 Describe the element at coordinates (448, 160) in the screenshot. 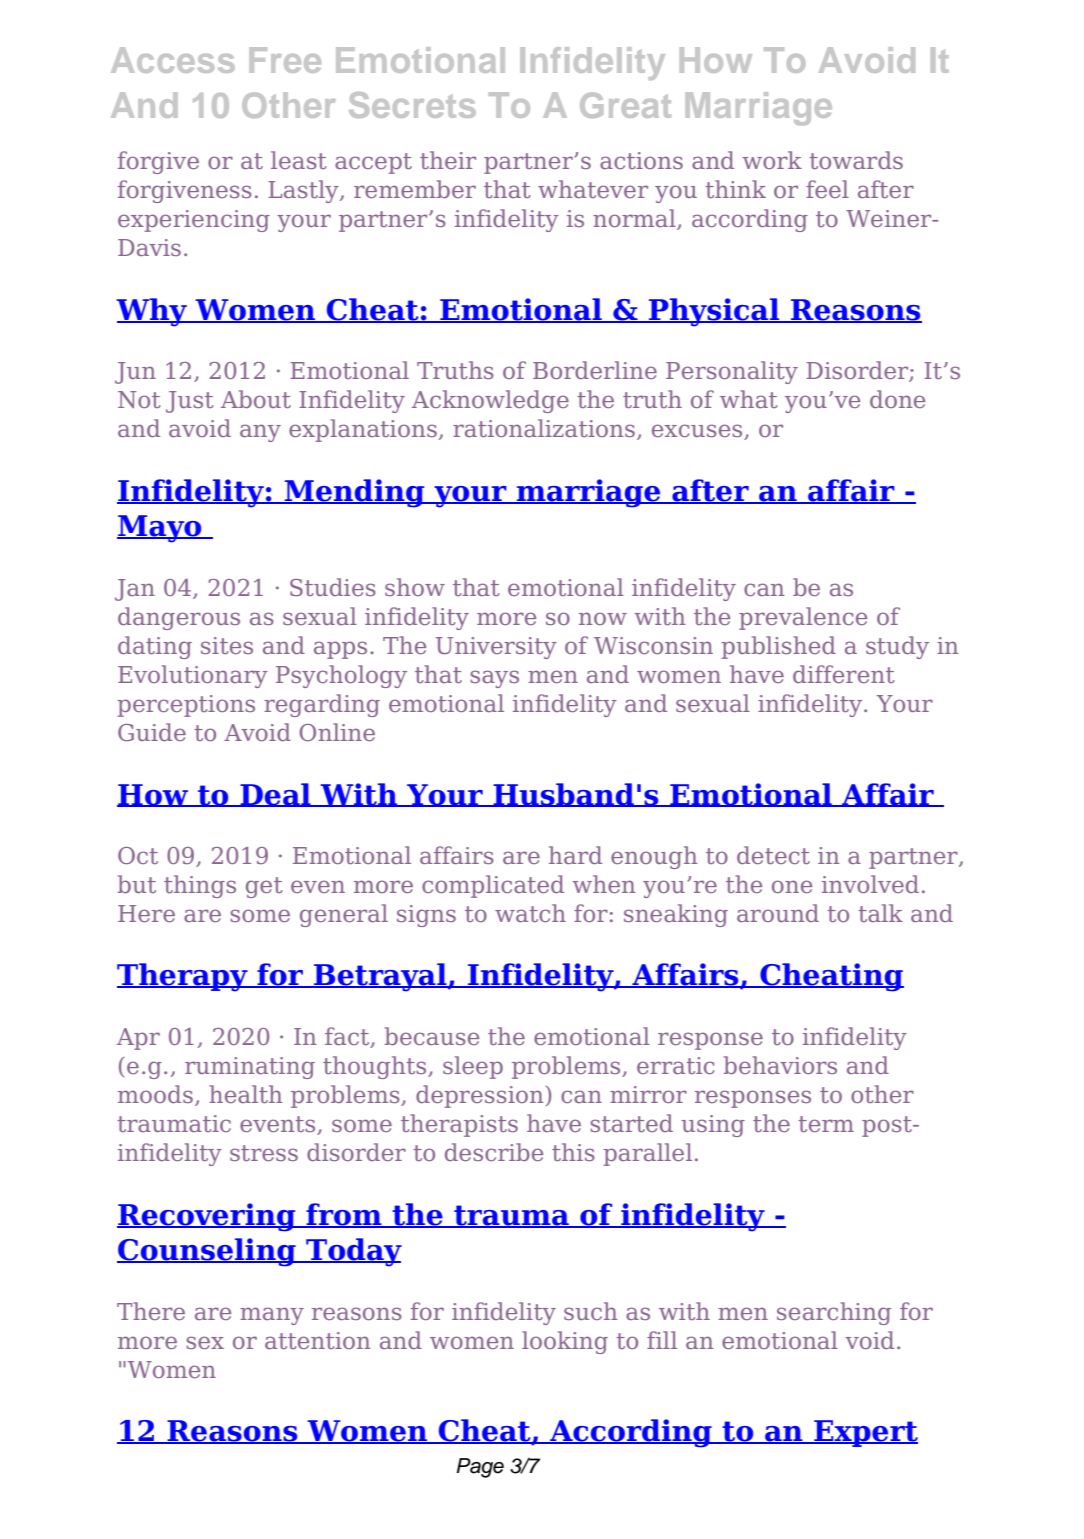

I see `their` at that location.
